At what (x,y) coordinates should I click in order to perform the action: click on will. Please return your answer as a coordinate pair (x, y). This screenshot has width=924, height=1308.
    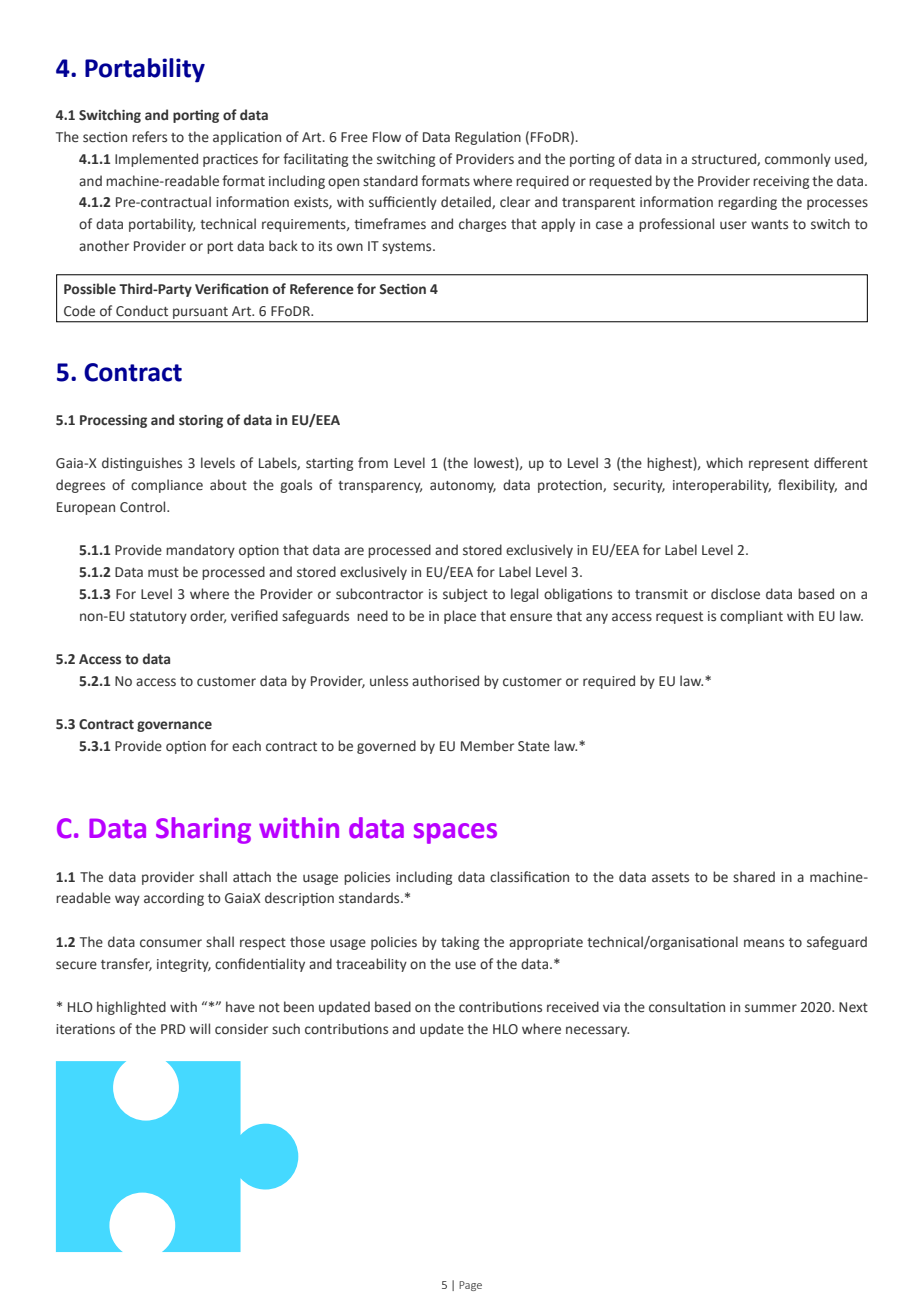
    Looking at the image, I should click on (200, 1028).
